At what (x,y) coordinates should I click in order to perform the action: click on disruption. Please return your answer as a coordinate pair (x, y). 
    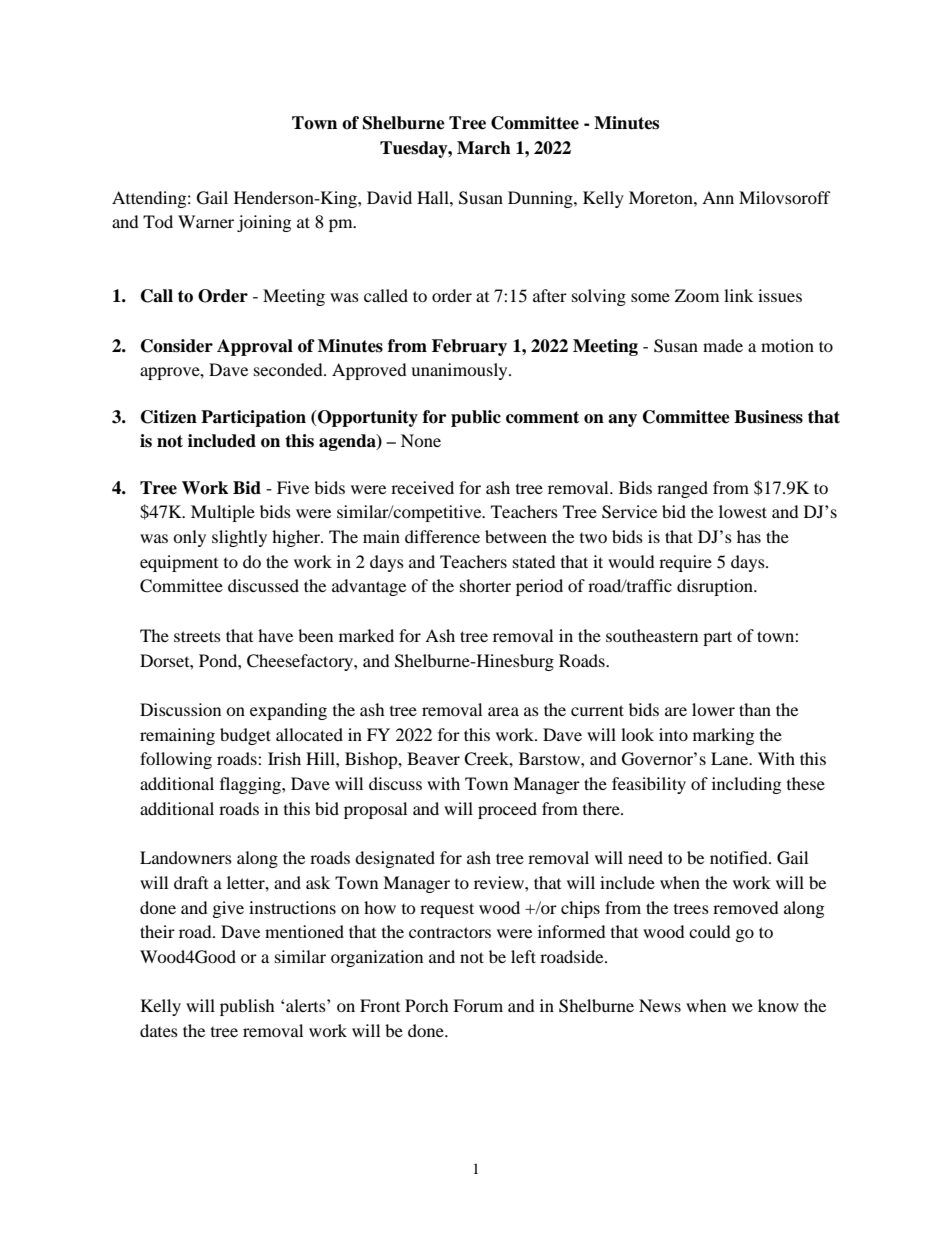
    Looking at the image, I should click on (716, 587).
